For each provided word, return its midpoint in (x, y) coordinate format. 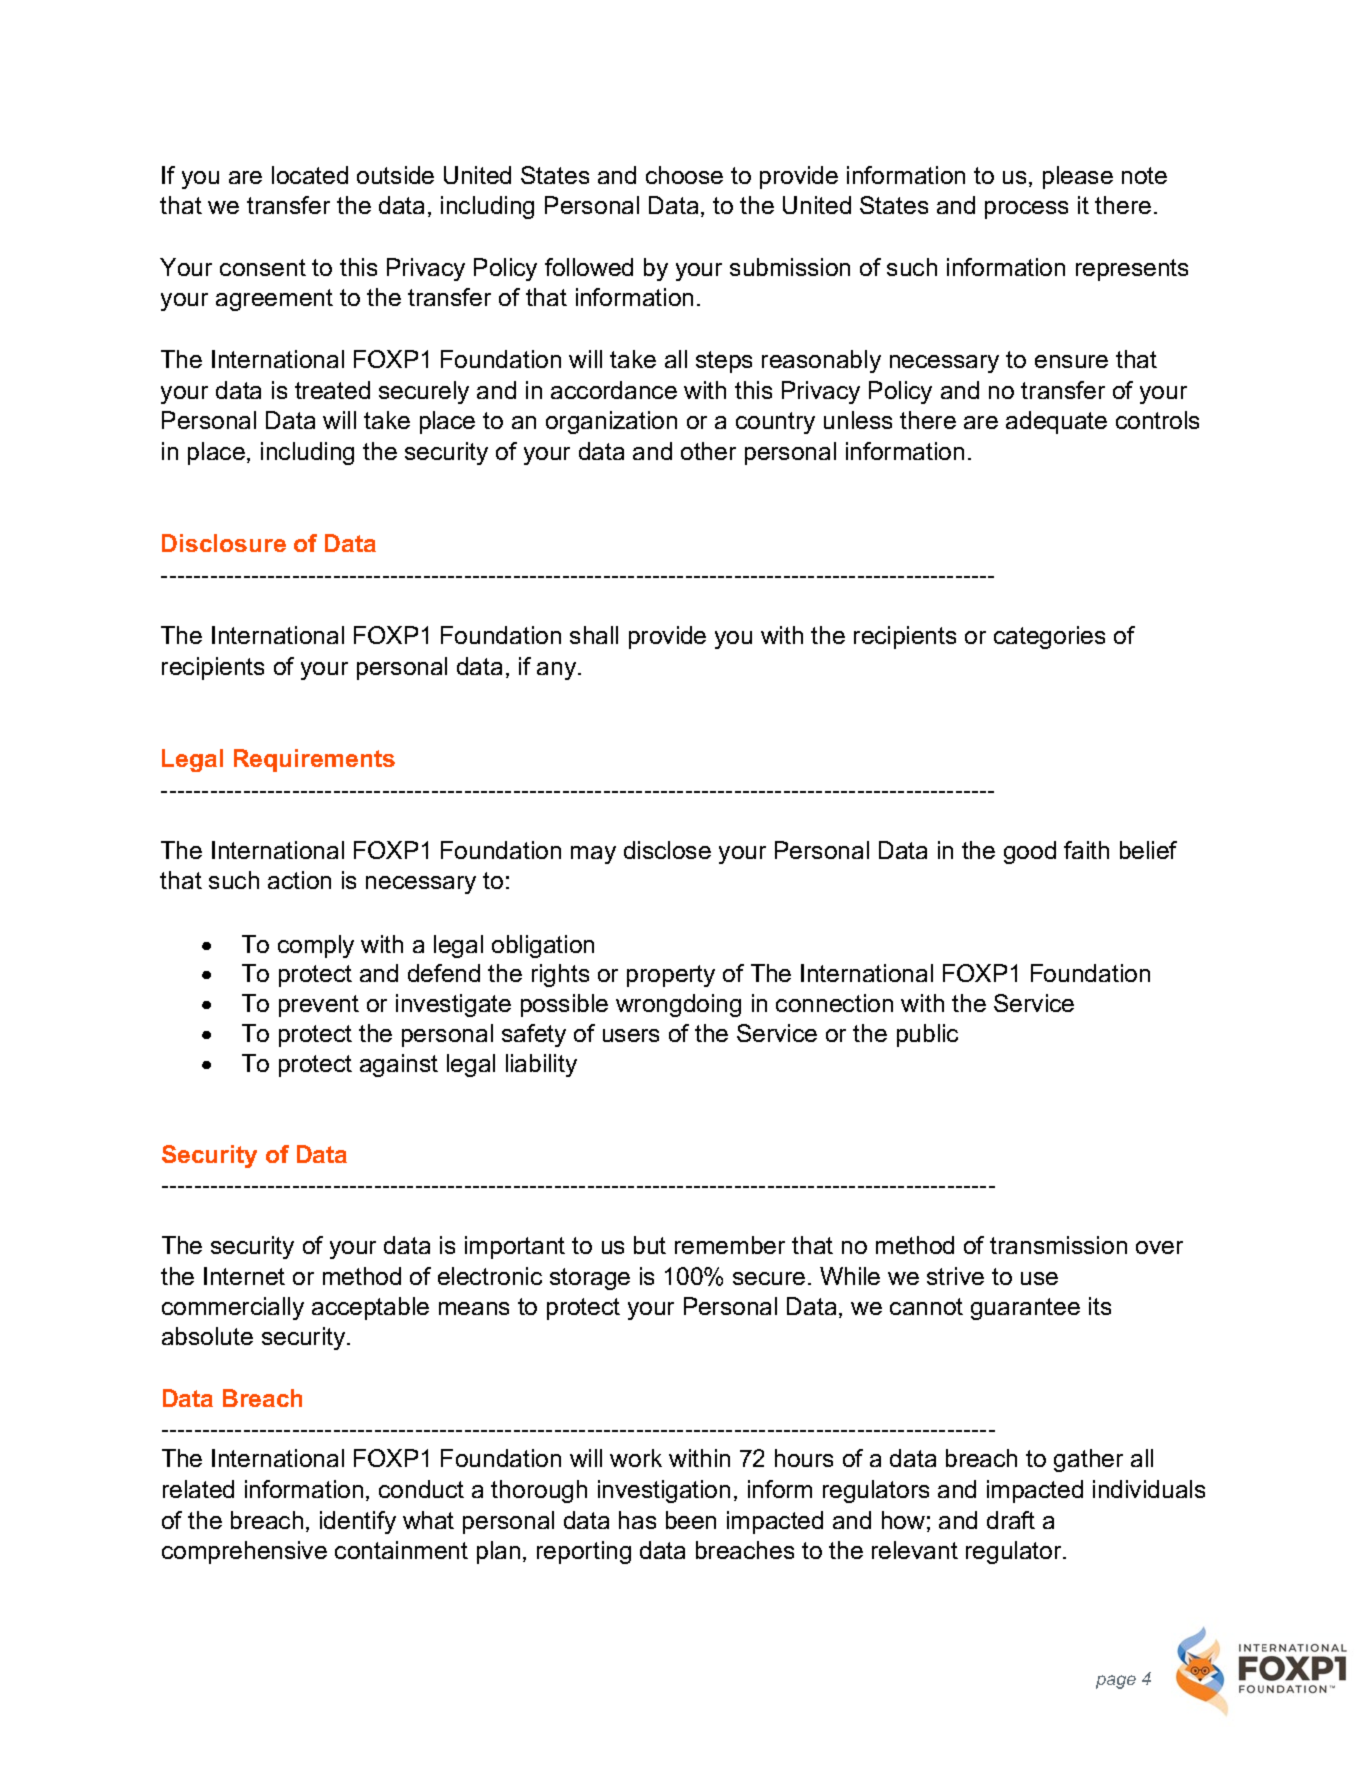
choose (684, 175)
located (310, 175)
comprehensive (244, 1552)
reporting (584, 1552)
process (1026, 210)
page (1116, 1682)
